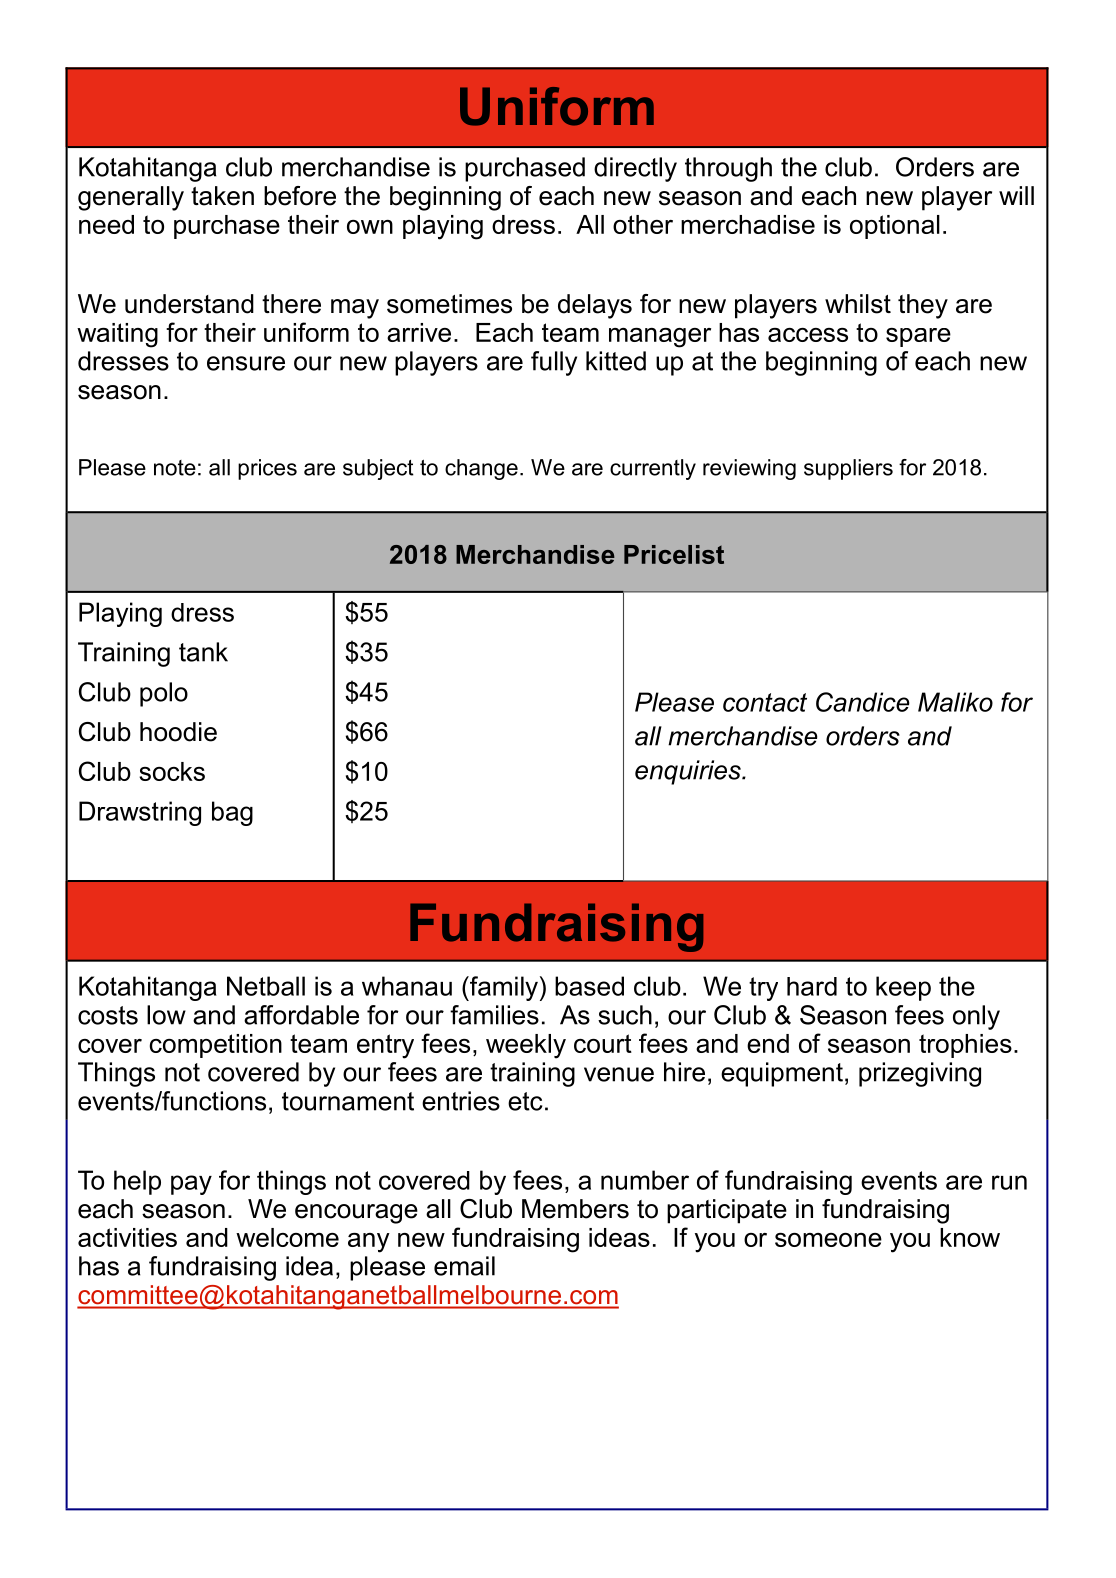 This document has width=1116, height=1578. Describe the element at coordinates (903, 988) in the document. I see `keep` at that location.
